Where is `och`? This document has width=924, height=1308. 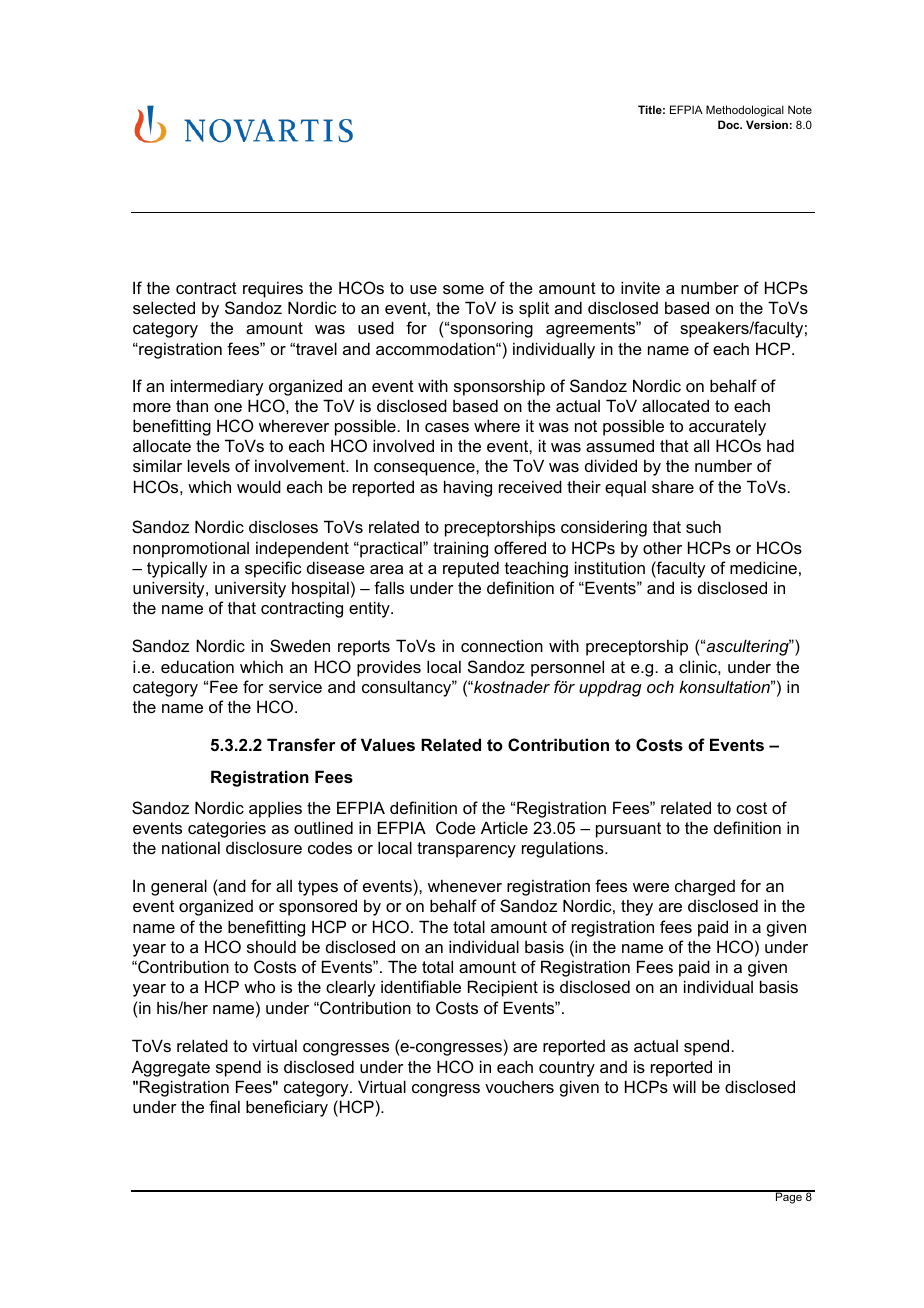 och is located at coordinates (660, 686).
